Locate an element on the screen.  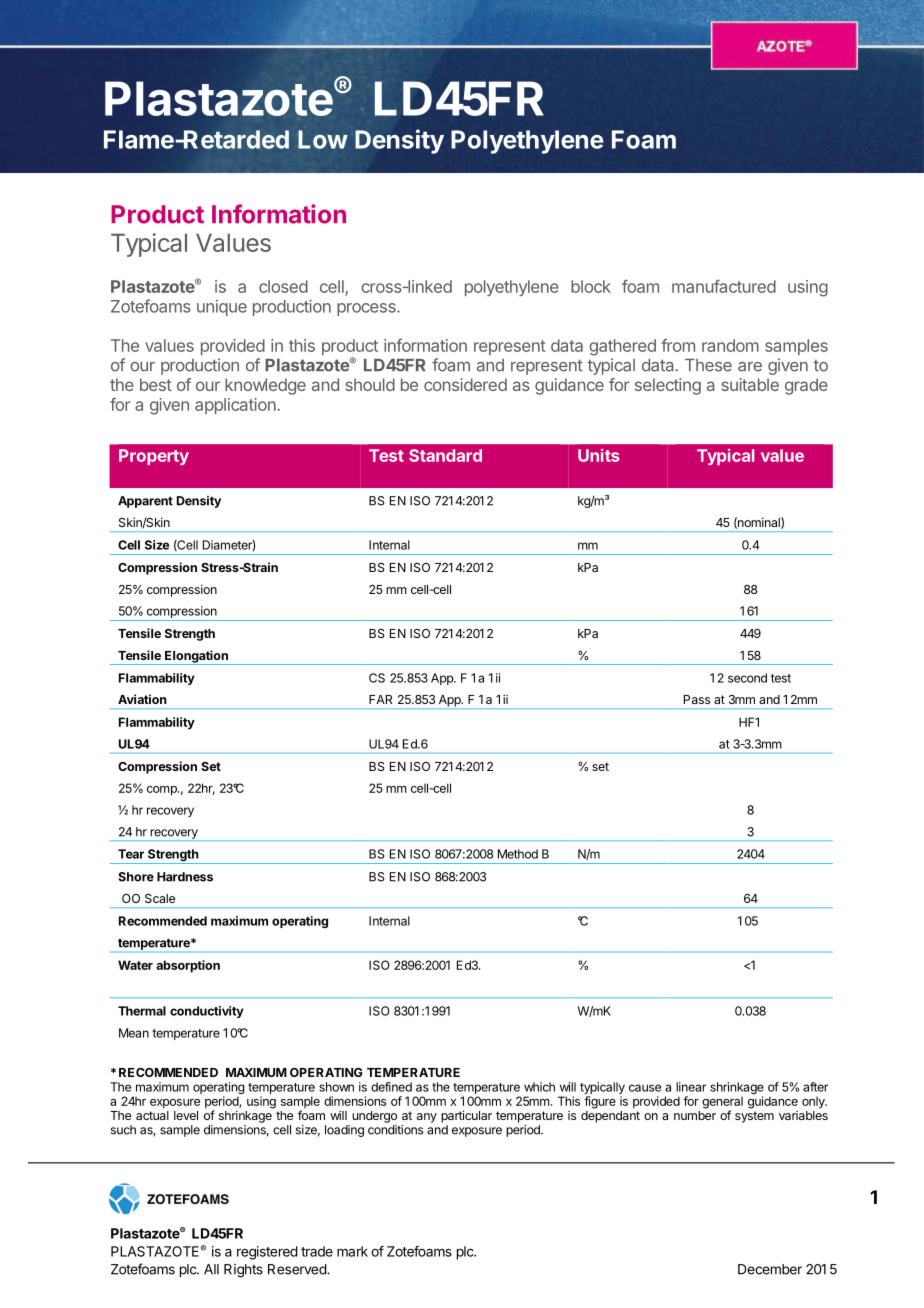
Hardness is located at coordinates (185, 877).
